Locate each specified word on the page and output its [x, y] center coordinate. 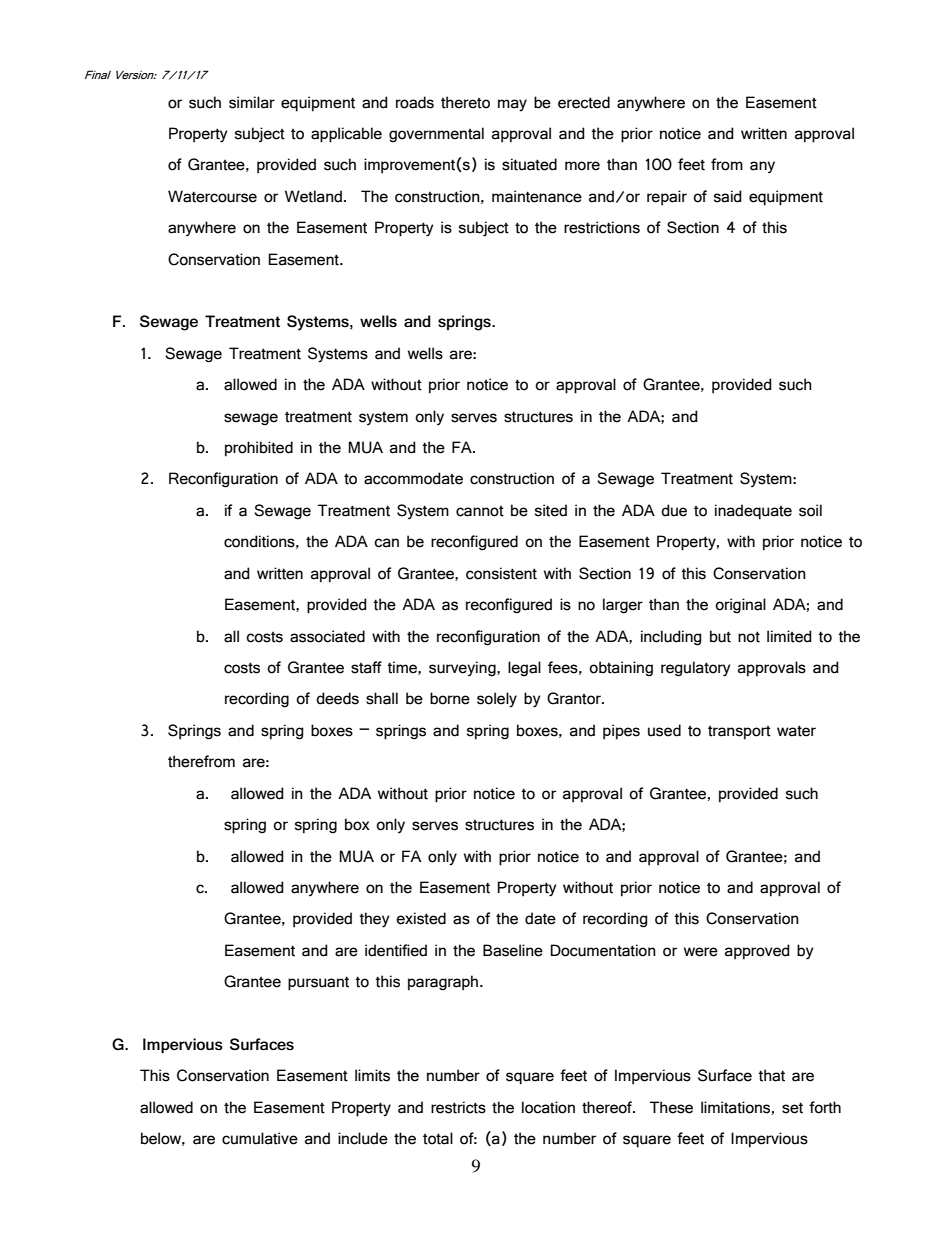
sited [551, 510]
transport [739, 733]
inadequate [753, 512]
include [363, 1138]
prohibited [259, 449]
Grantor [575, 698]
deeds [337, 698]
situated [529, 164]
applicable [346, 135]
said [728, 196]
